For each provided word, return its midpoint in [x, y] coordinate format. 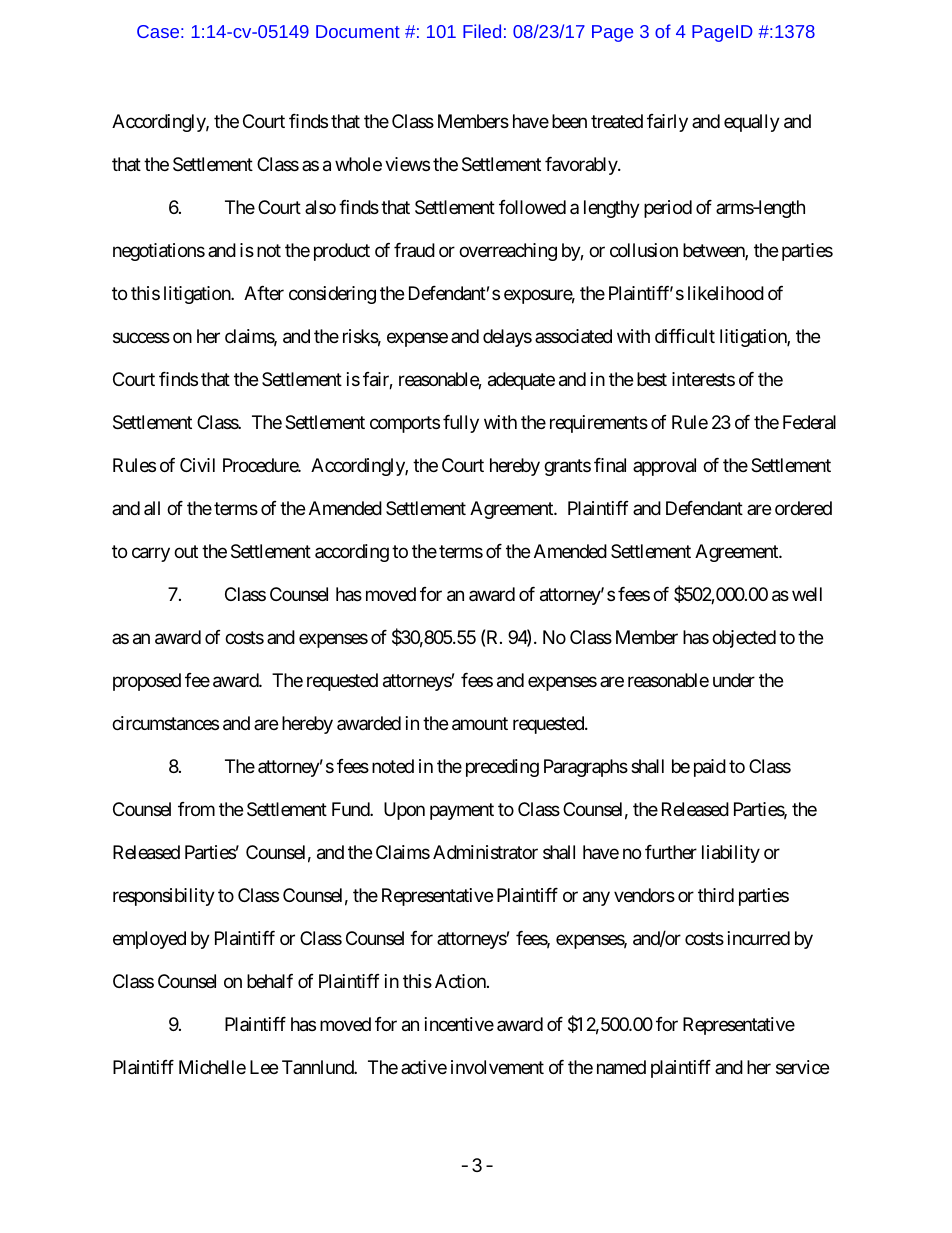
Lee [264, 1067]
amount [480, 724]
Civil [197, 465]
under [734, 680]
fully [461, 424]
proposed [147, 682]
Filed [482, 31]
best [652, 379]
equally [752, 123]
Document [358, 31]
